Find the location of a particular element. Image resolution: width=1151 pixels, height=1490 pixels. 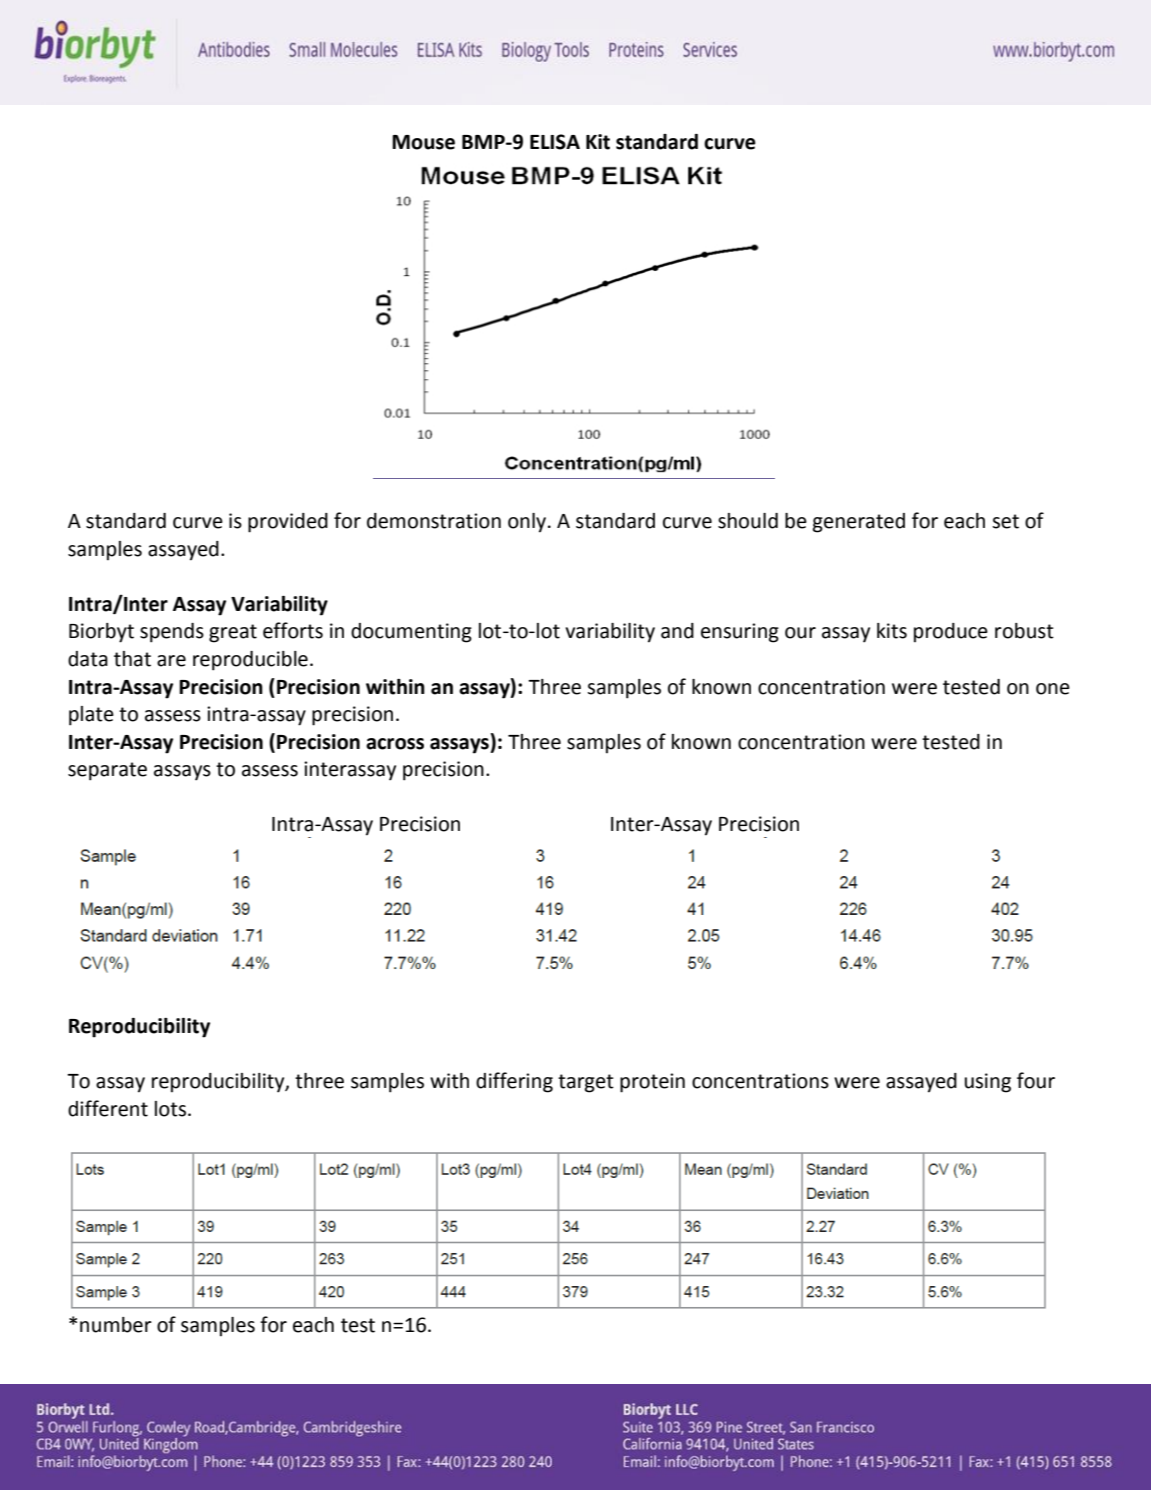

number is located at coordinates (116, 1325).
